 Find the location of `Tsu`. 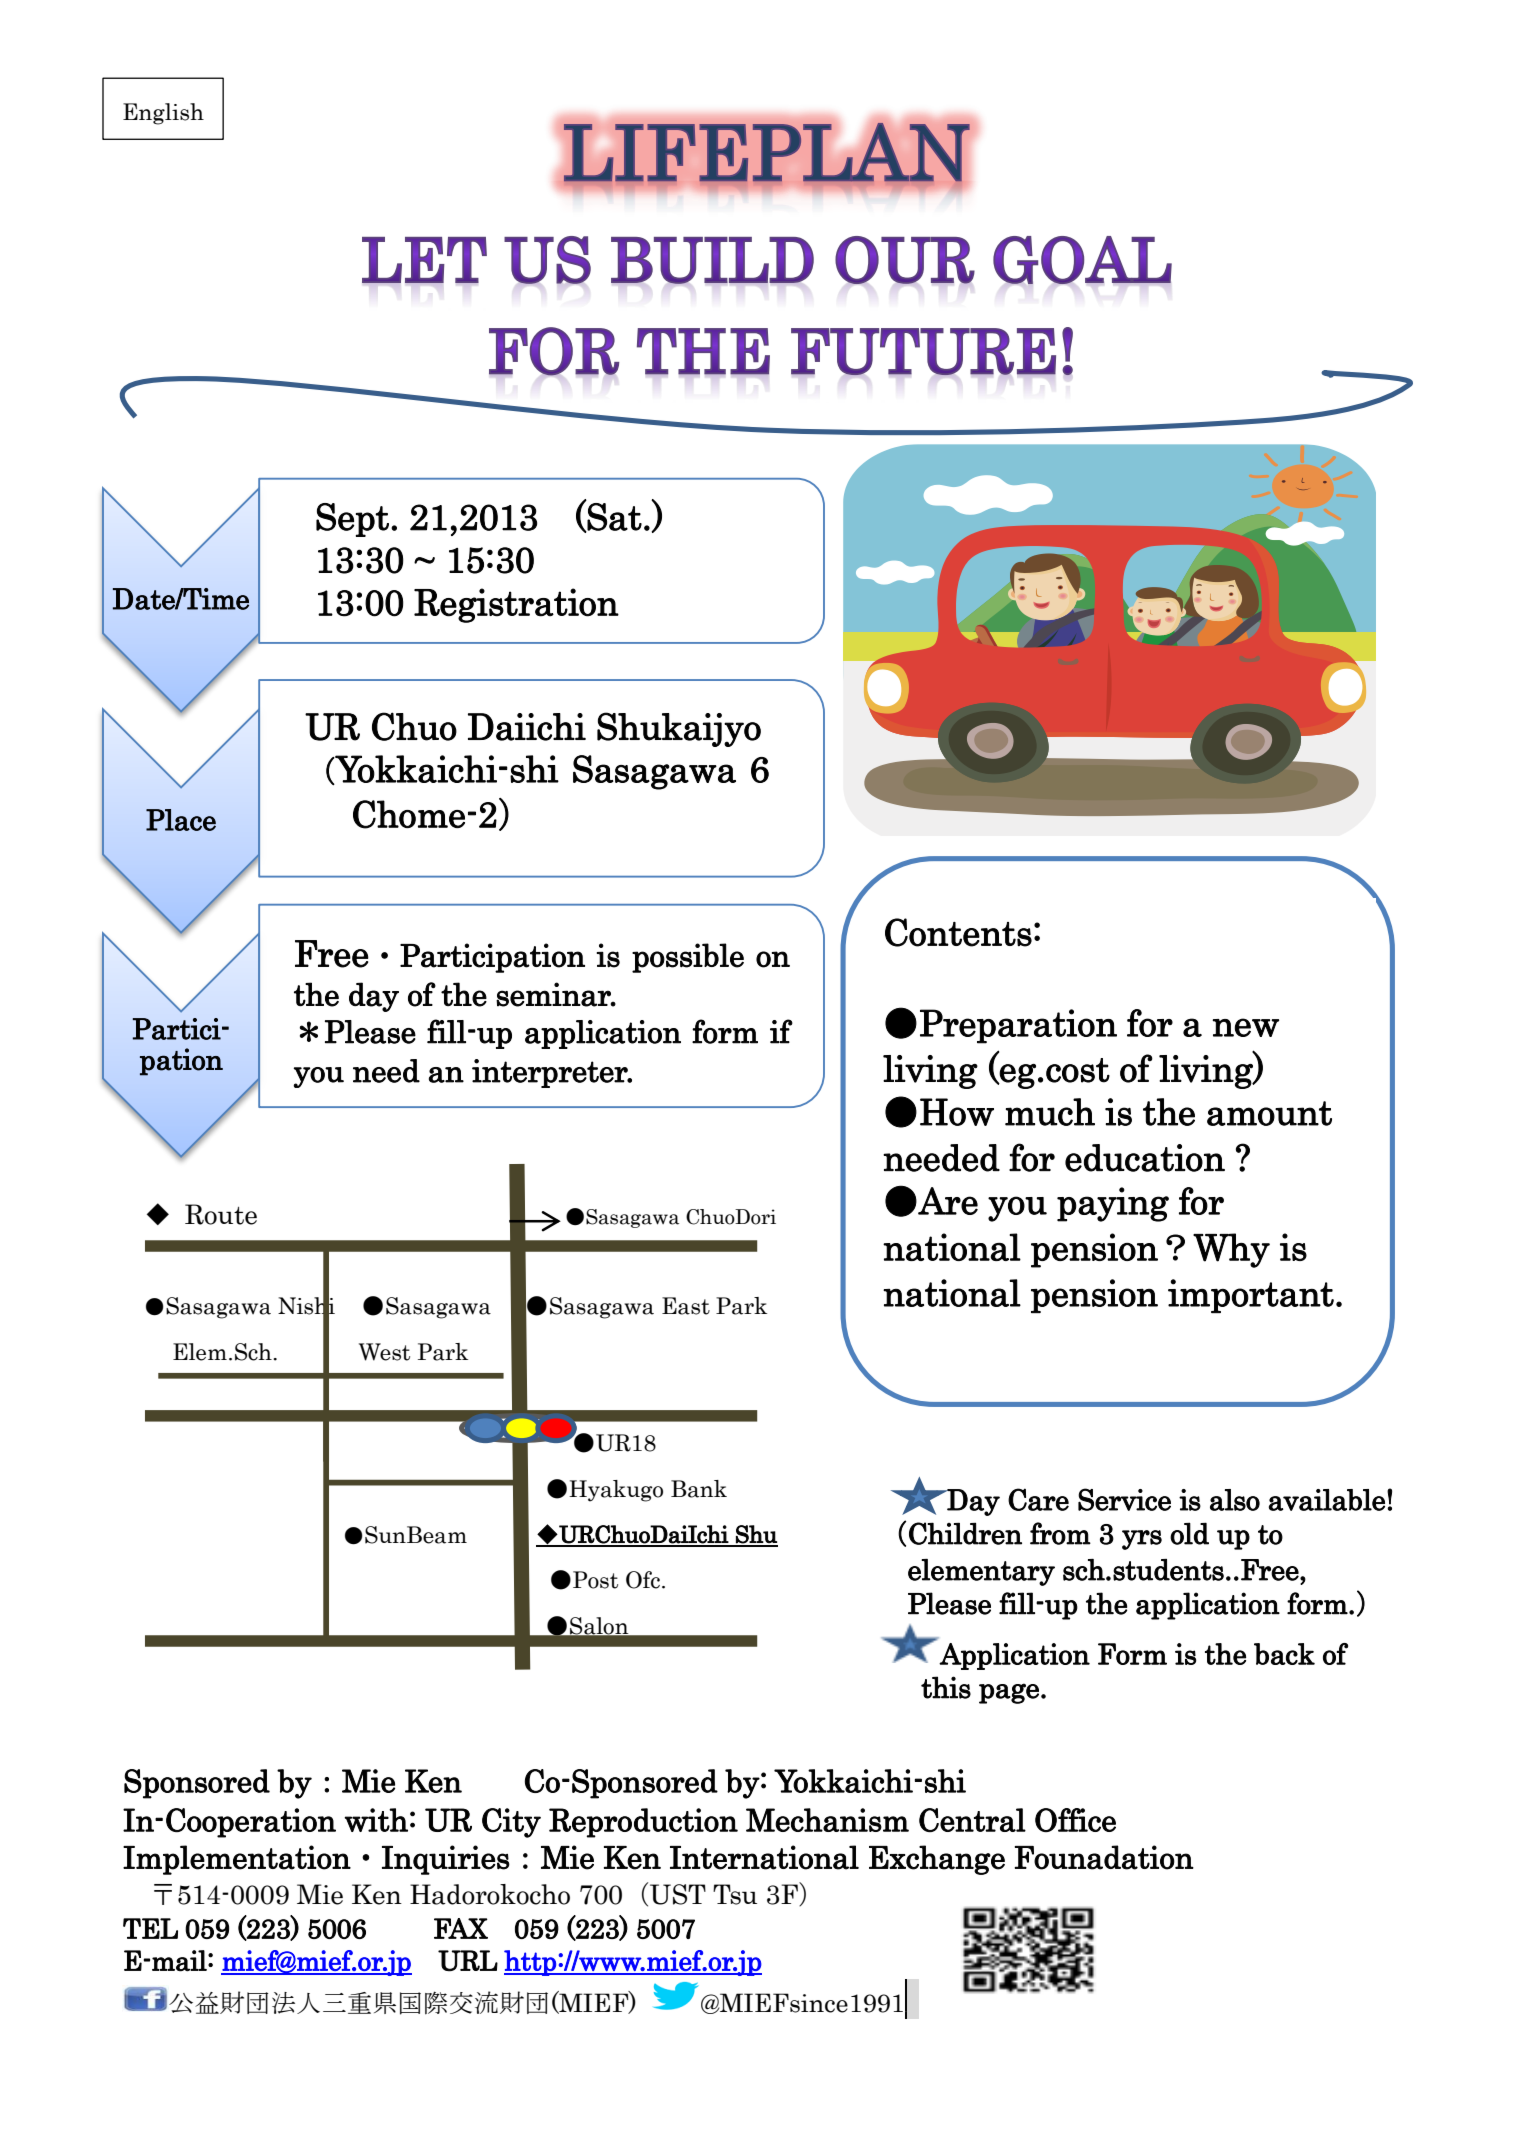

Tsu is located at coordinates (735, 1894).
